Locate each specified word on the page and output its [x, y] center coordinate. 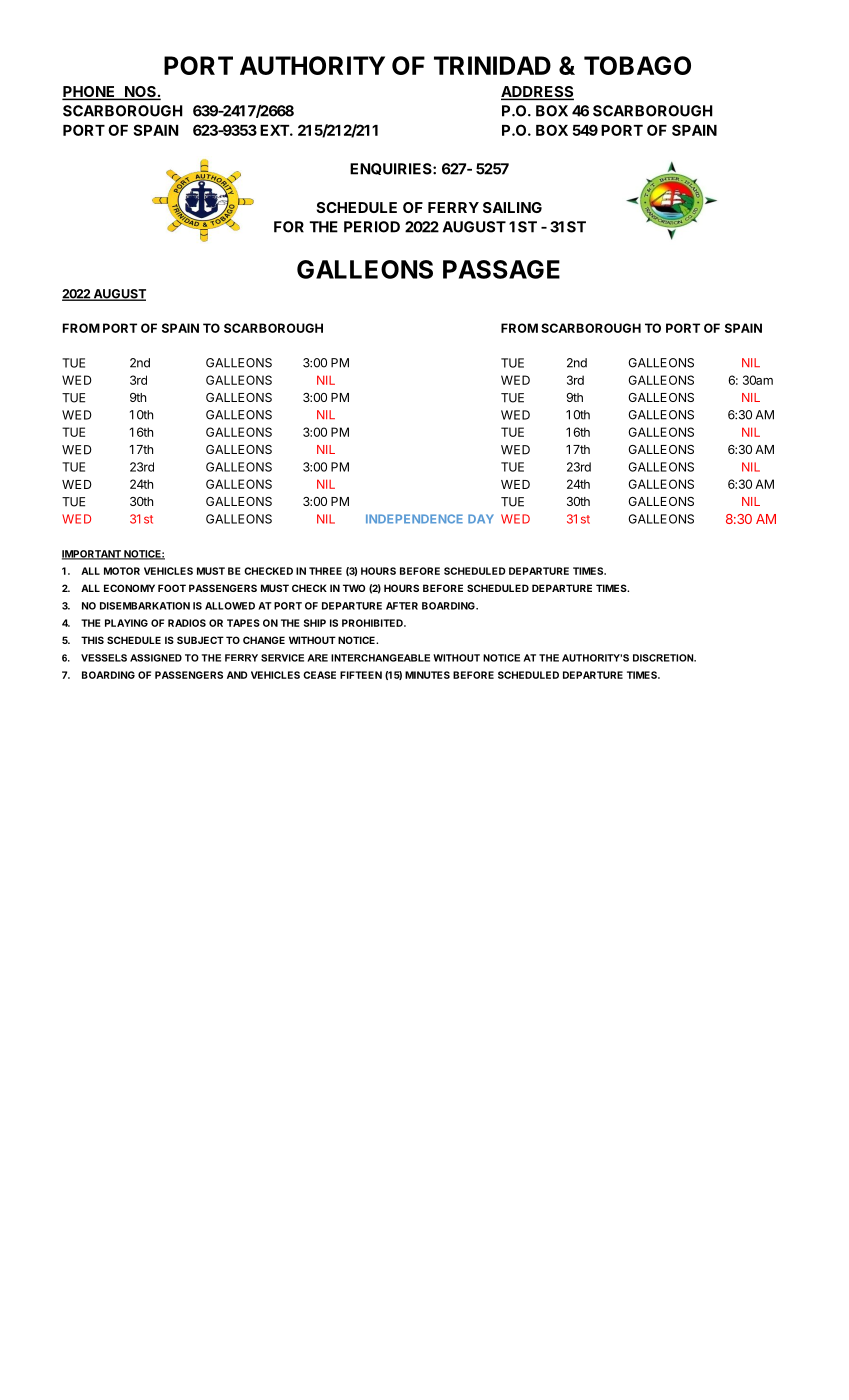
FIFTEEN [361, 675]
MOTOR [122, 571]
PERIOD [372, 227]
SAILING [512, 207]
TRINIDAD [492, 65]
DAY [481, 519]
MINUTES [427, 675]
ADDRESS [537, 93]
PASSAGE [501, 269]
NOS [140, 93]
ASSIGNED [156, 658]
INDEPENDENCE [414, 519]
